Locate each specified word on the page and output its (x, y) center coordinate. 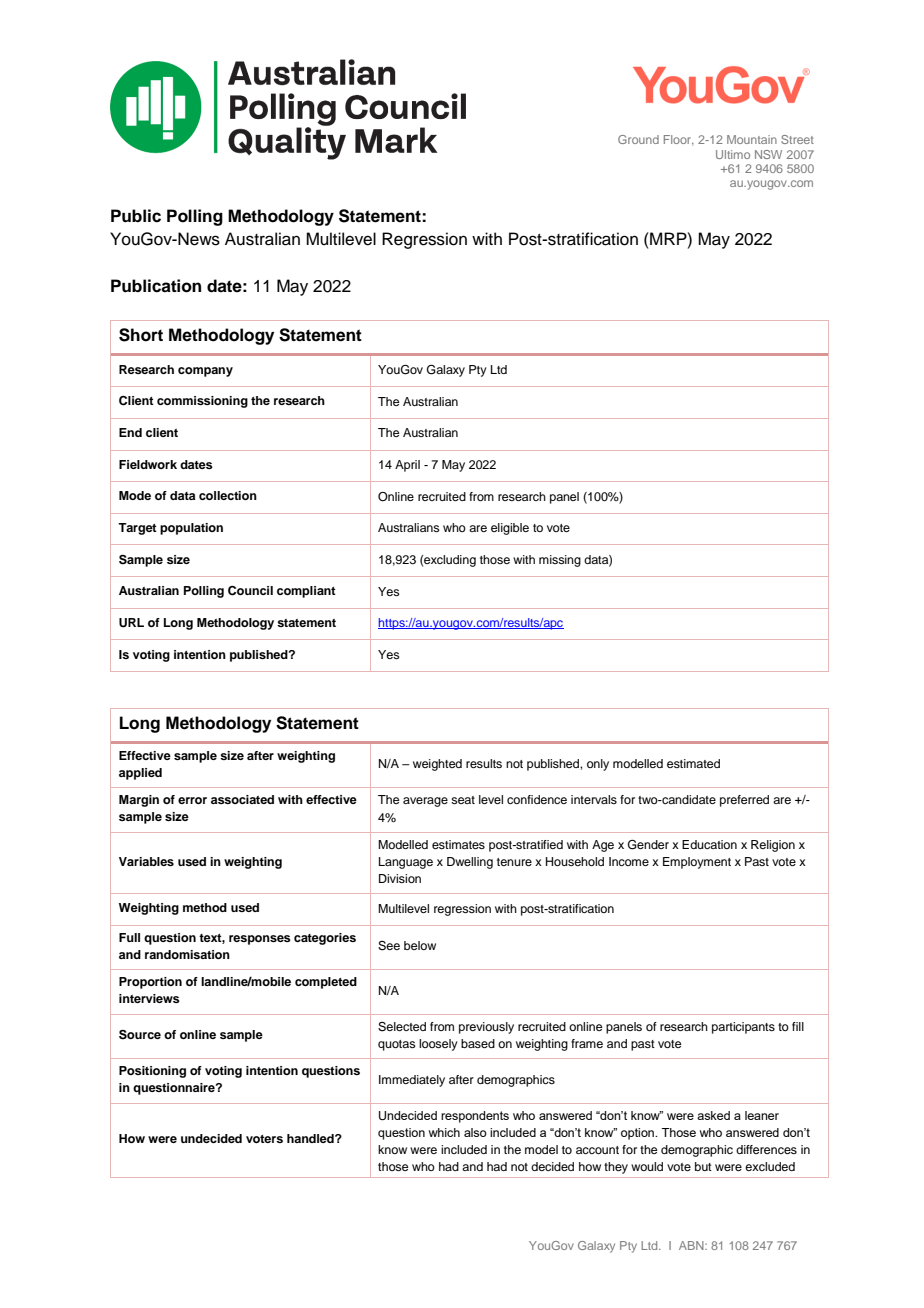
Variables (146, 861)
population (191, 529)
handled (311, 1138)
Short (141, 335)
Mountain (752, 139)
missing (560, 561)
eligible (510, 529)
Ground (638, 139)
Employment (697, 863)
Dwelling (470, 863)
